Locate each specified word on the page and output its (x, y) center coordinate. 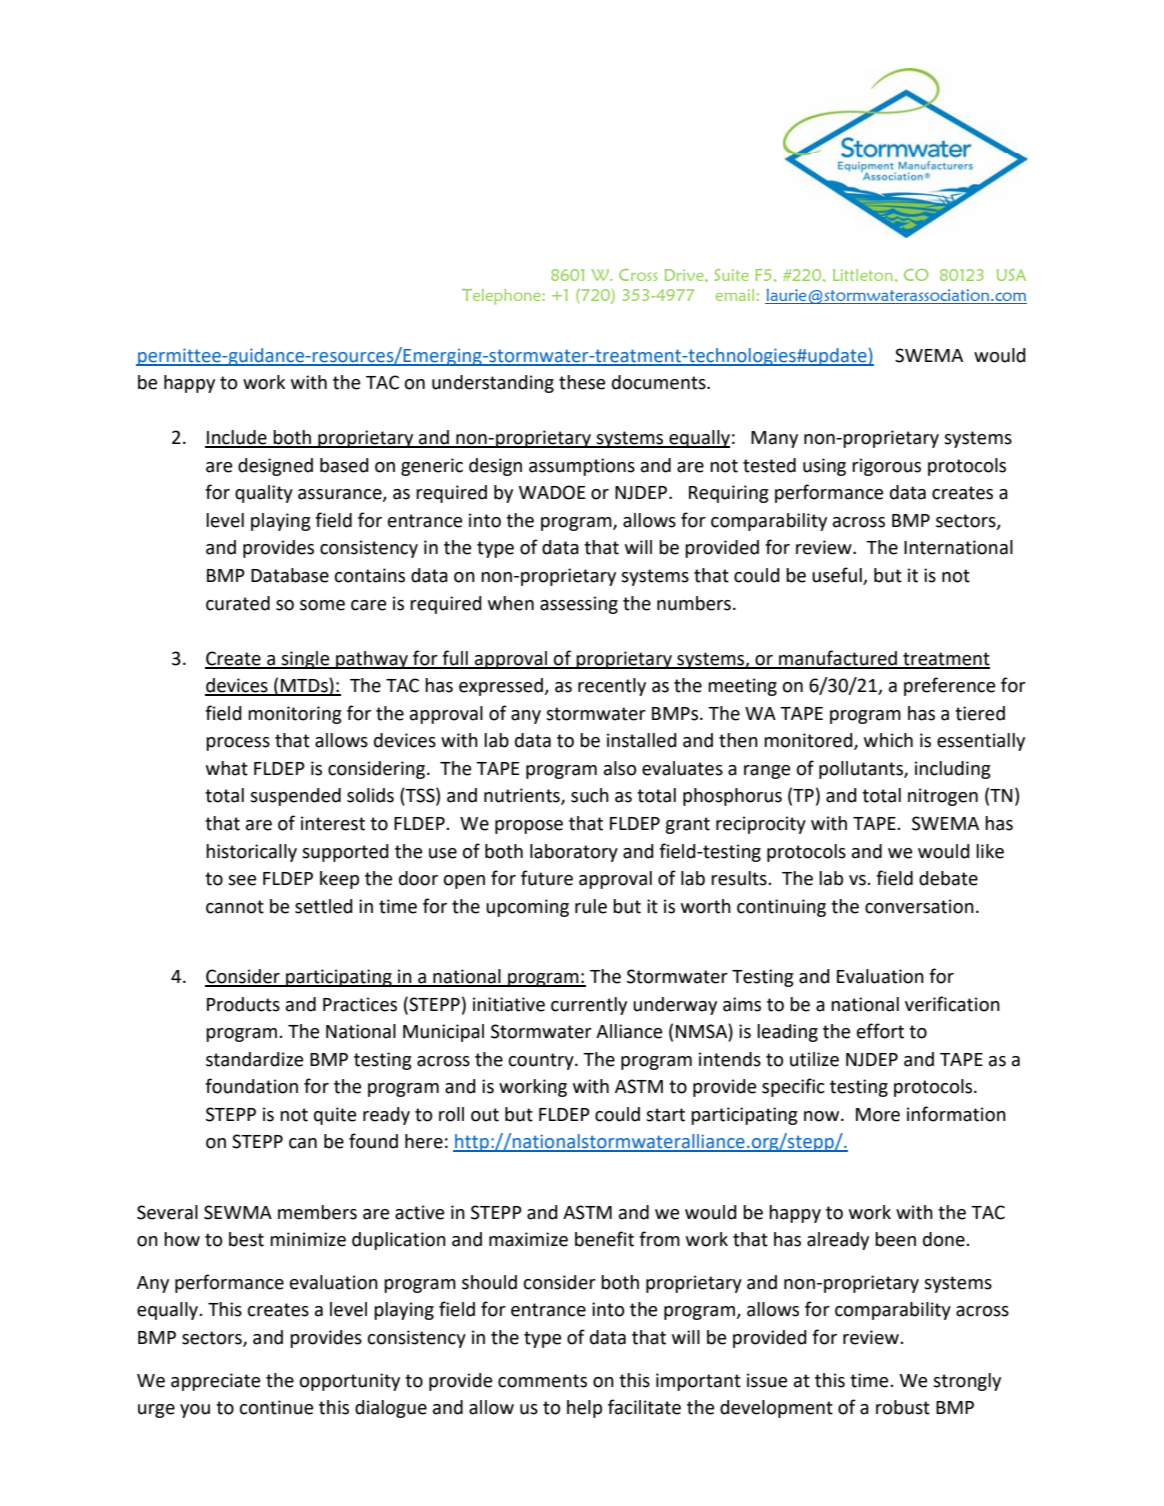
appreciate (215, 1382)
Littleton (863, 275)
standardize (254, 1059)
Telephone (502, 297)
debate (948, 878)
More (878, 1115)
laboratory (574, 853)
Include (237, 438)
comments (542, 1381)
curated (238, 603)
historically (251, 853)
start (665, 1115)
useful (838, 576)
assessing (579, 605)
